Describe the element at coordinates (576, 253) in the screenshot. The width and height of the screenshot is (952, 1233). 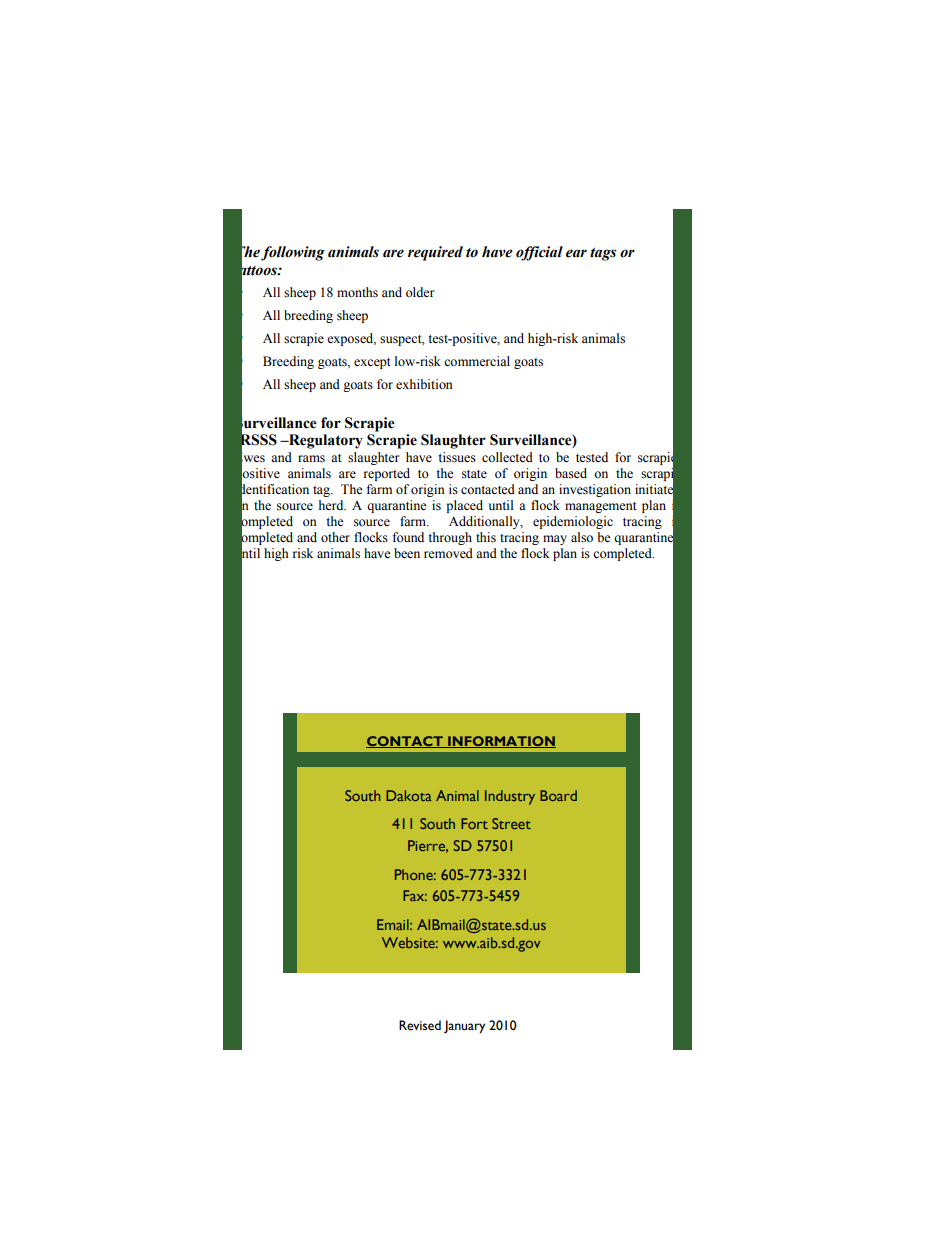
I see `ear` at that location.
